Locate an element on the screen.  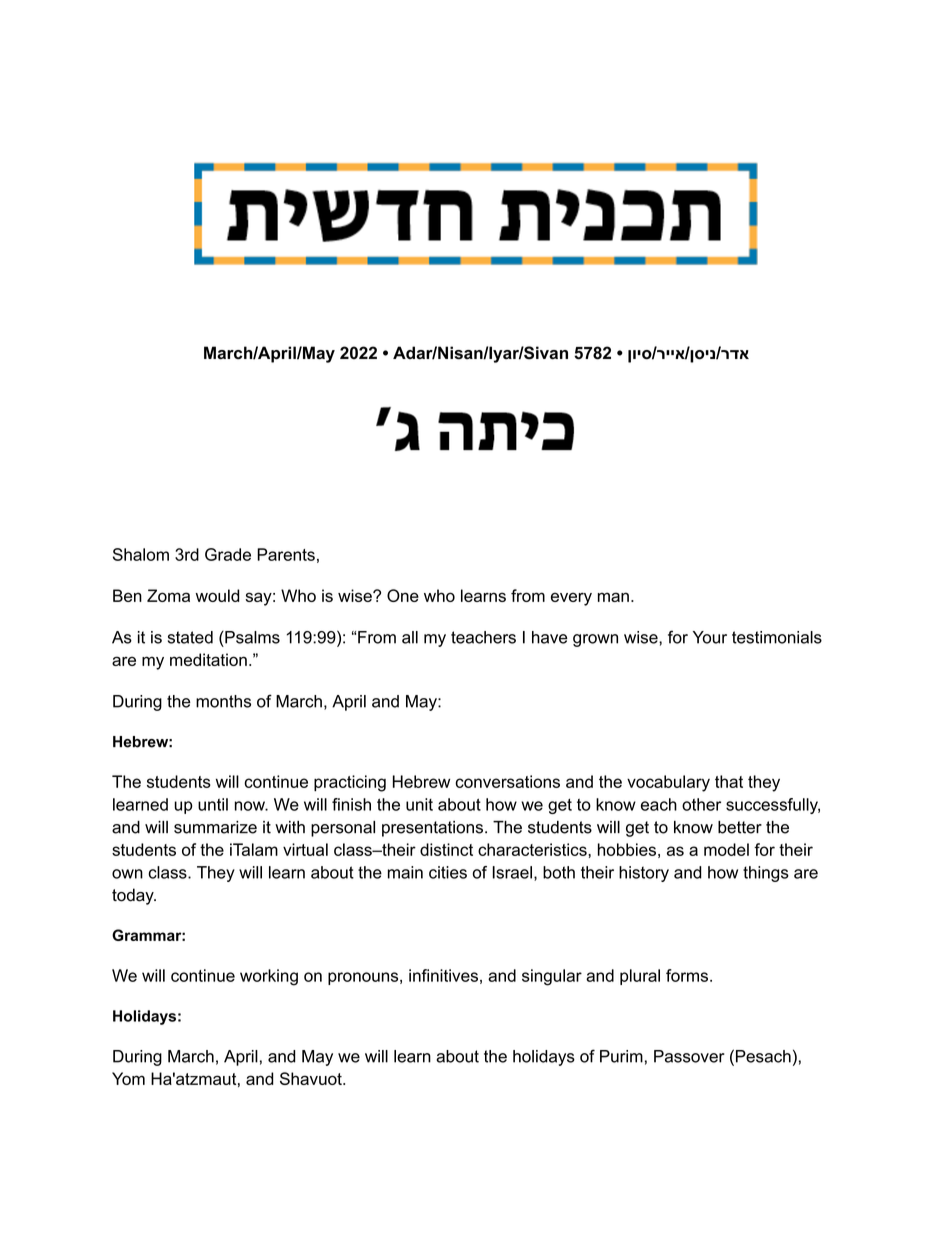
Your is located at coordinates (710, 637).
